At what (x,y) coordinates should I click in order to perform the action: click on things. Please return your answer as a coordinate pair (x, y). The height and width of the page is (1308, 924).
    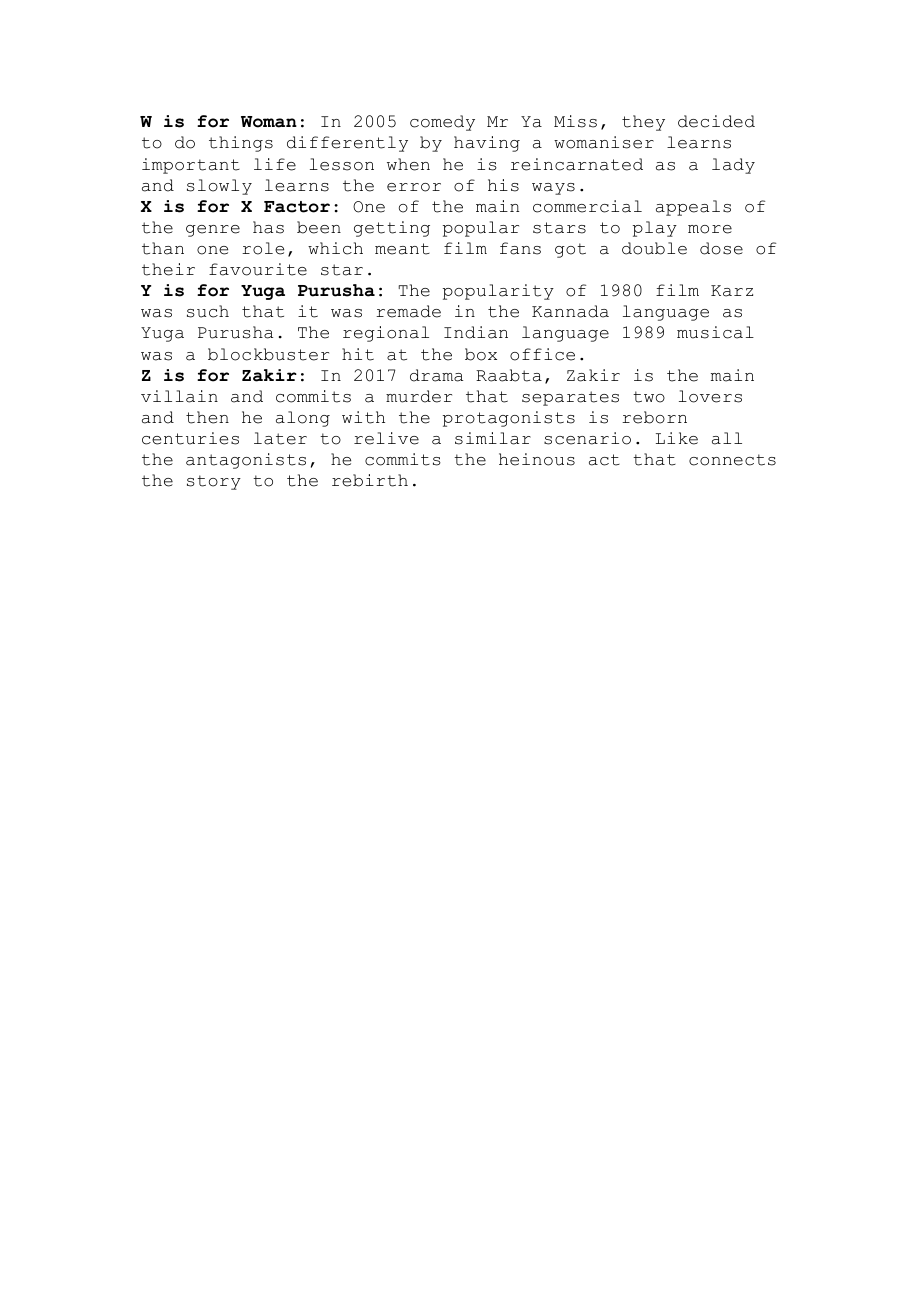
    Looking at the image, I should click on (241, 144).
